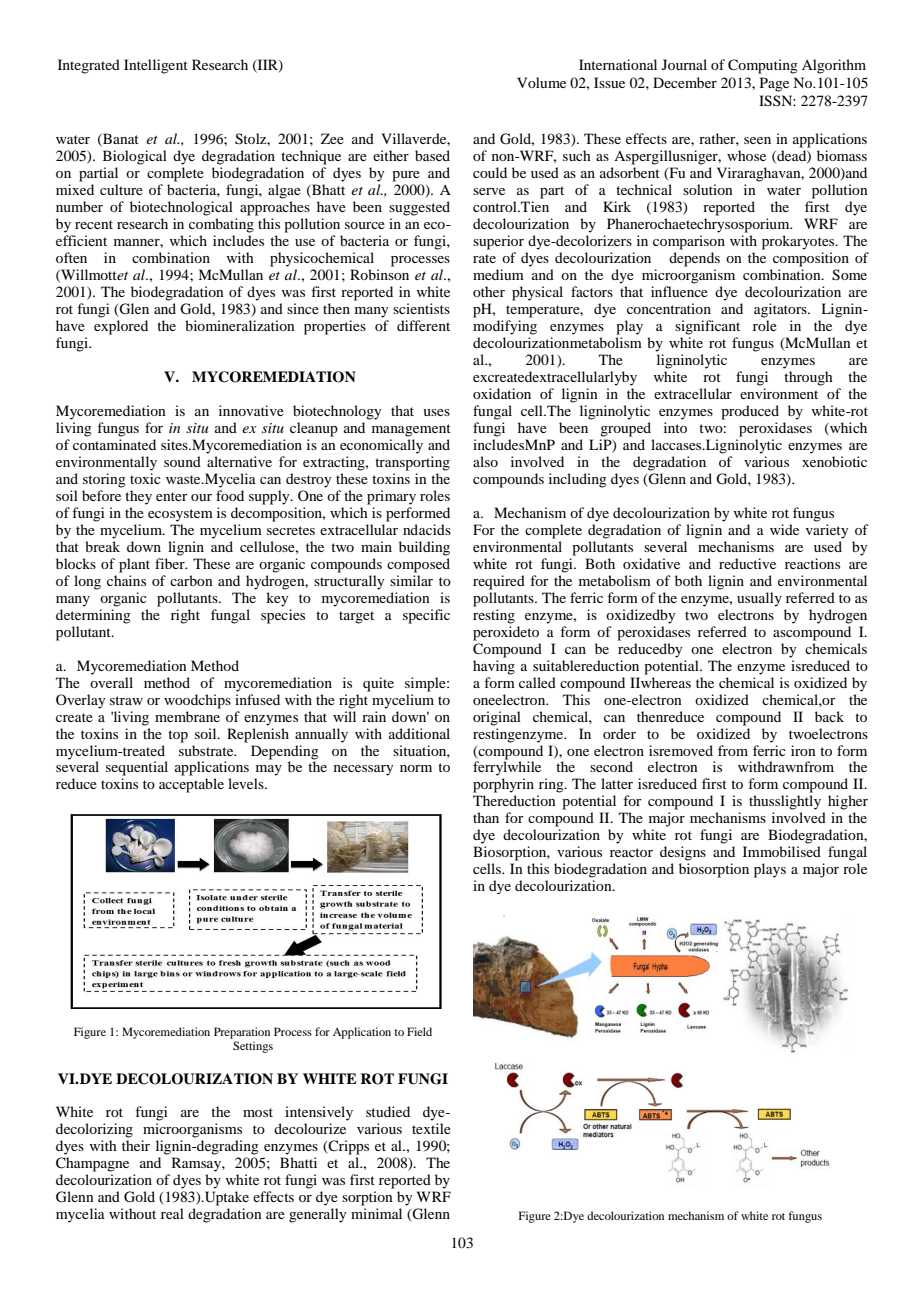  I want to click on Intelligent, so click(156, 66).
